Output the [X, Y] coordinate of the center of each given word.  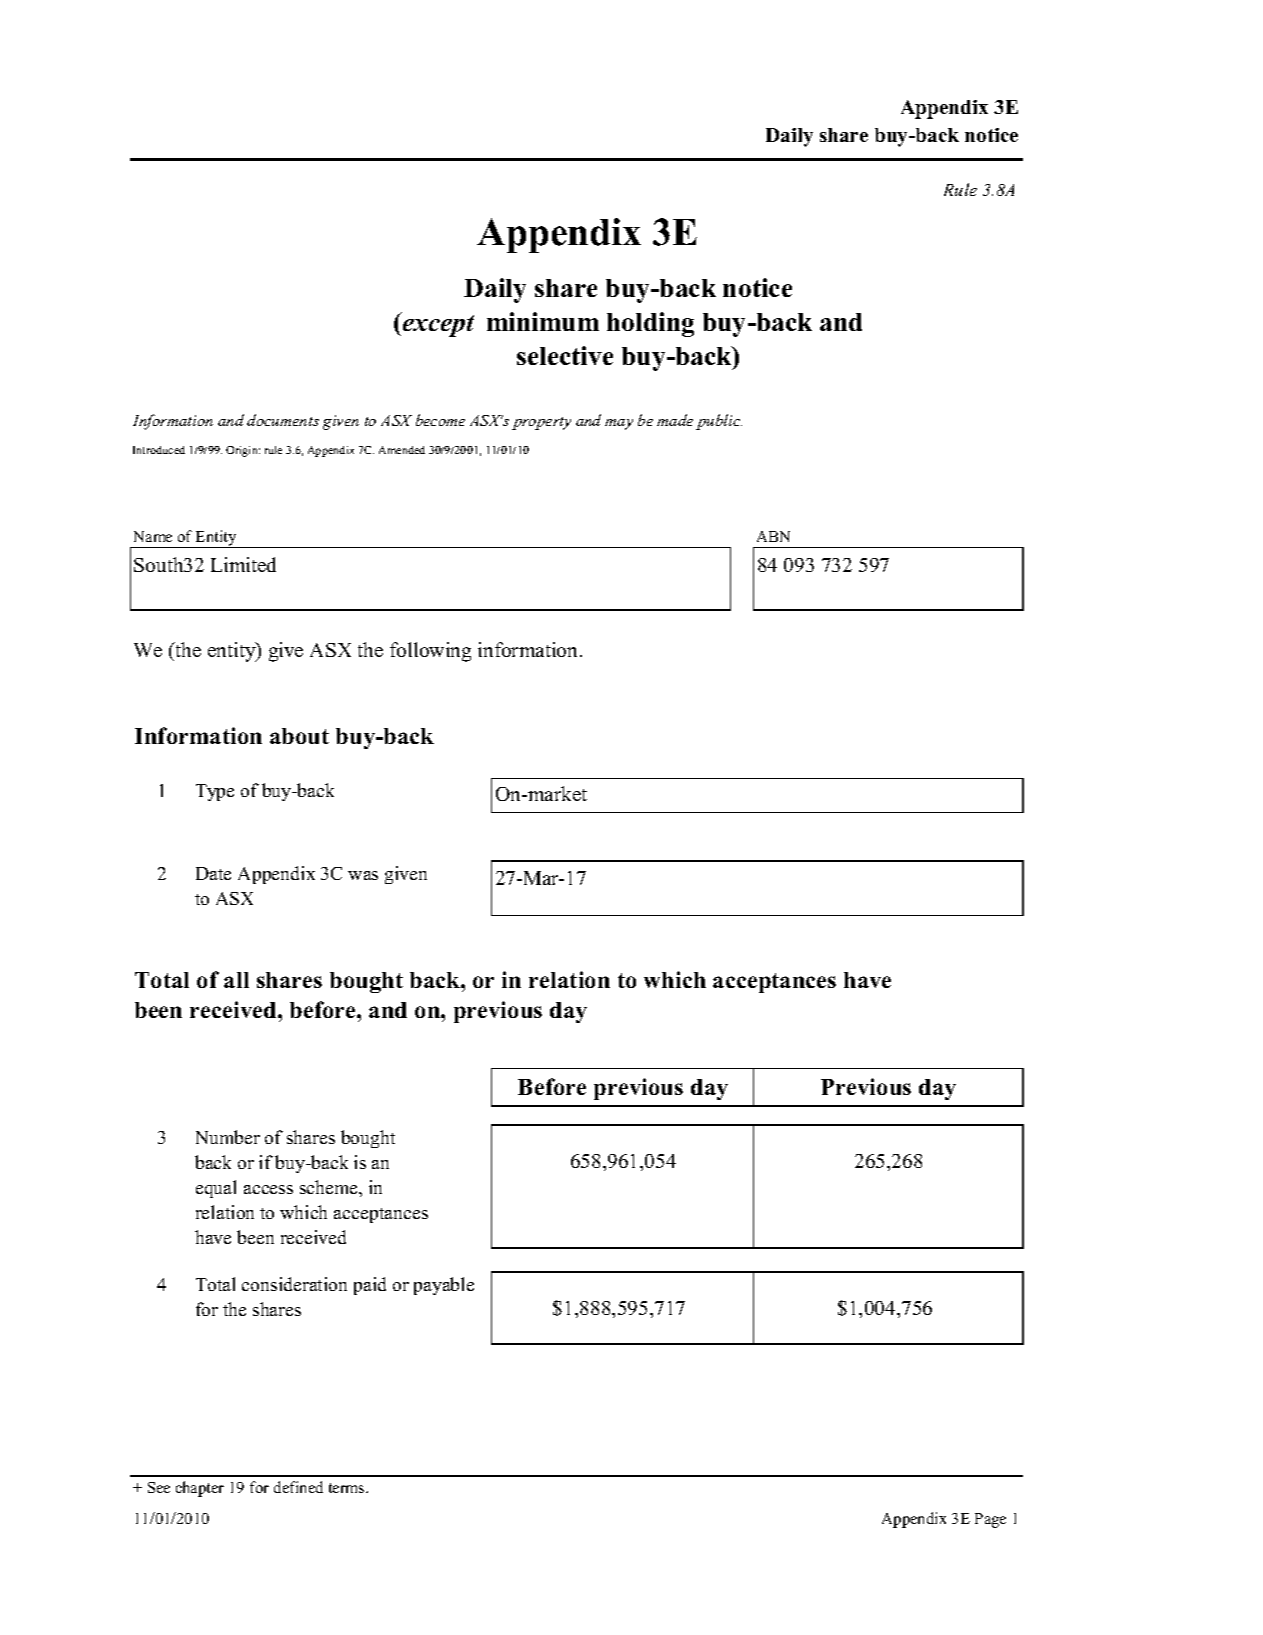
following [430, 652]
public [719, 422]
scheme [330, 1187]
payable [444, 1286]
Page [990, 1520]
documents [283, 420]
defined [298, 1487]
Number [228, 1137]
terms [348, 1488]
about [299, 736]
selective [565, 355]
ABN [773, 536]
